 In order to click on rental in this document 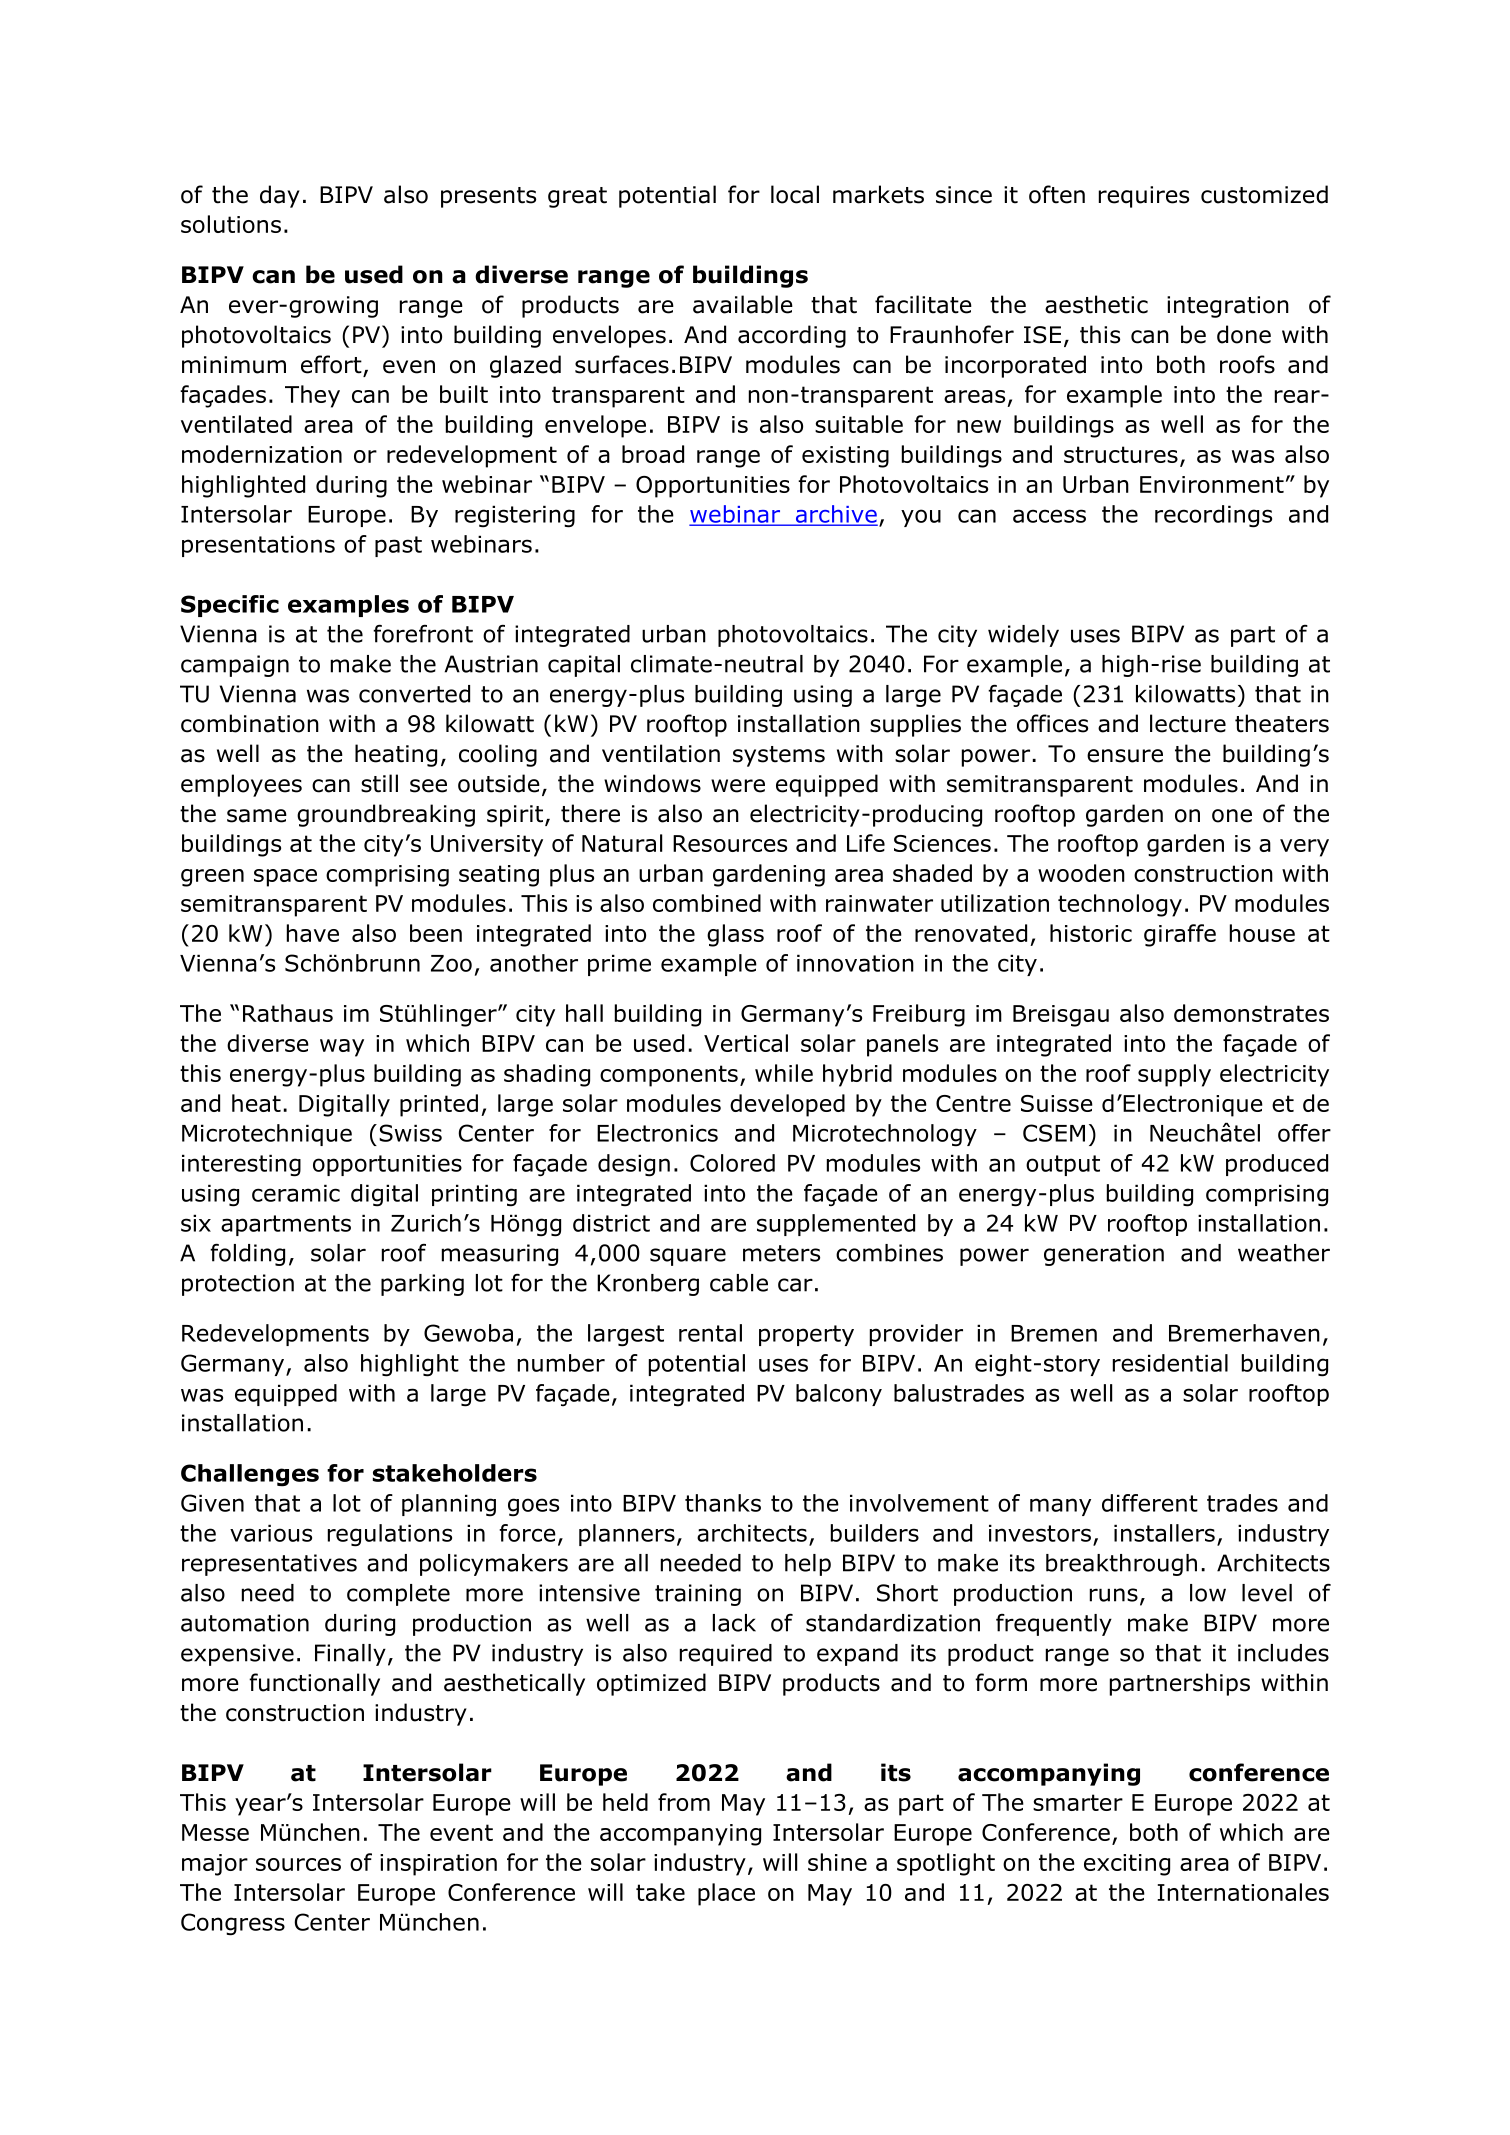, I will do `click(710, 1333)`.
